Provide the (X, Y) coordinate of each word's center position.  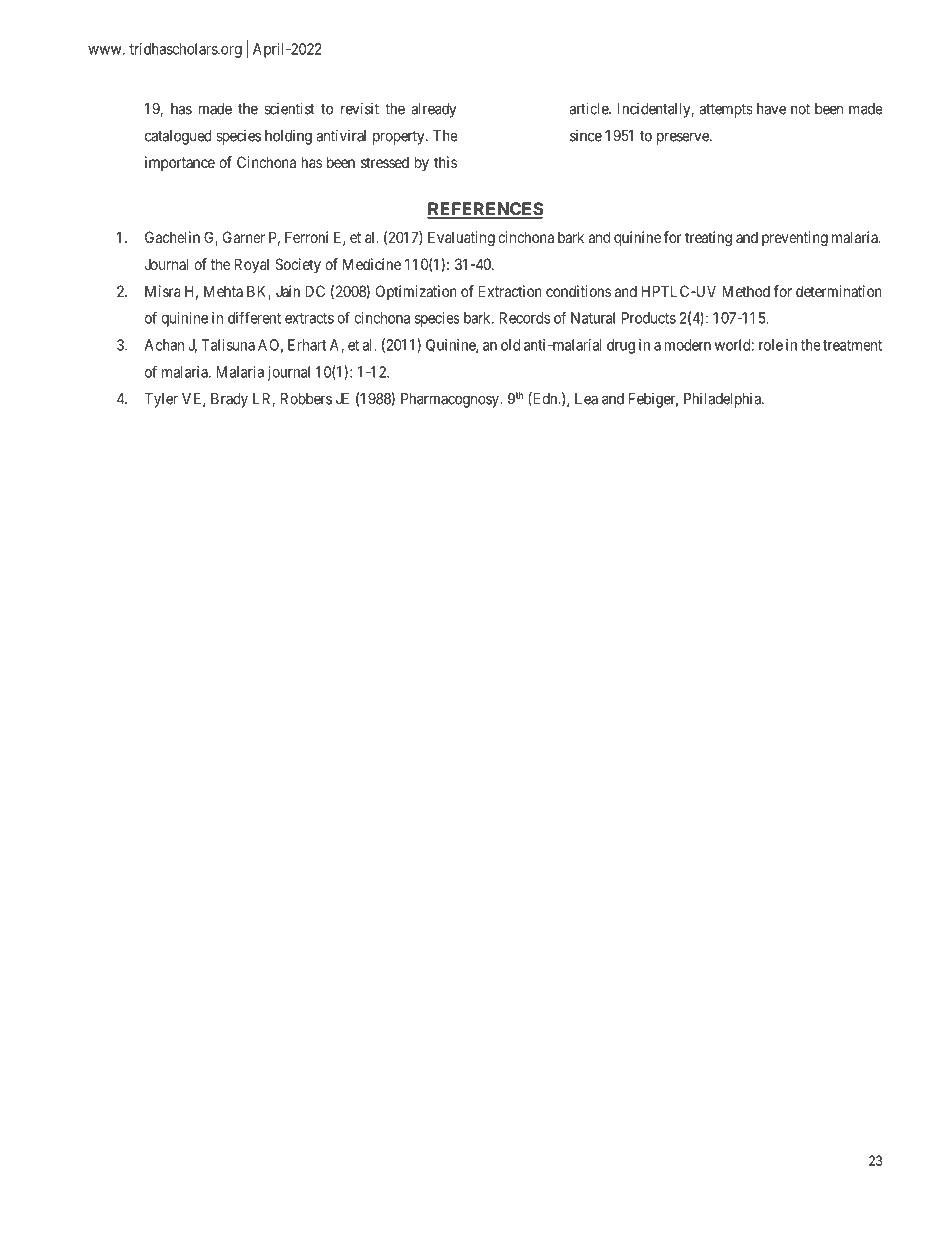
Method (746, 291)
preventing (795, 239)
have (771, 109)
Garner (244, 237)
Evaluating (461, 239)
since (586, 136)
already (434, 110)
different (254, 317)
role (771, 345)
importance (180, 163)
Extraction (510, 291)
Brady (229, 400)
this (445, 162)
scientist (289, 108)
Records (524, 318)
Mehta (223, 291)
